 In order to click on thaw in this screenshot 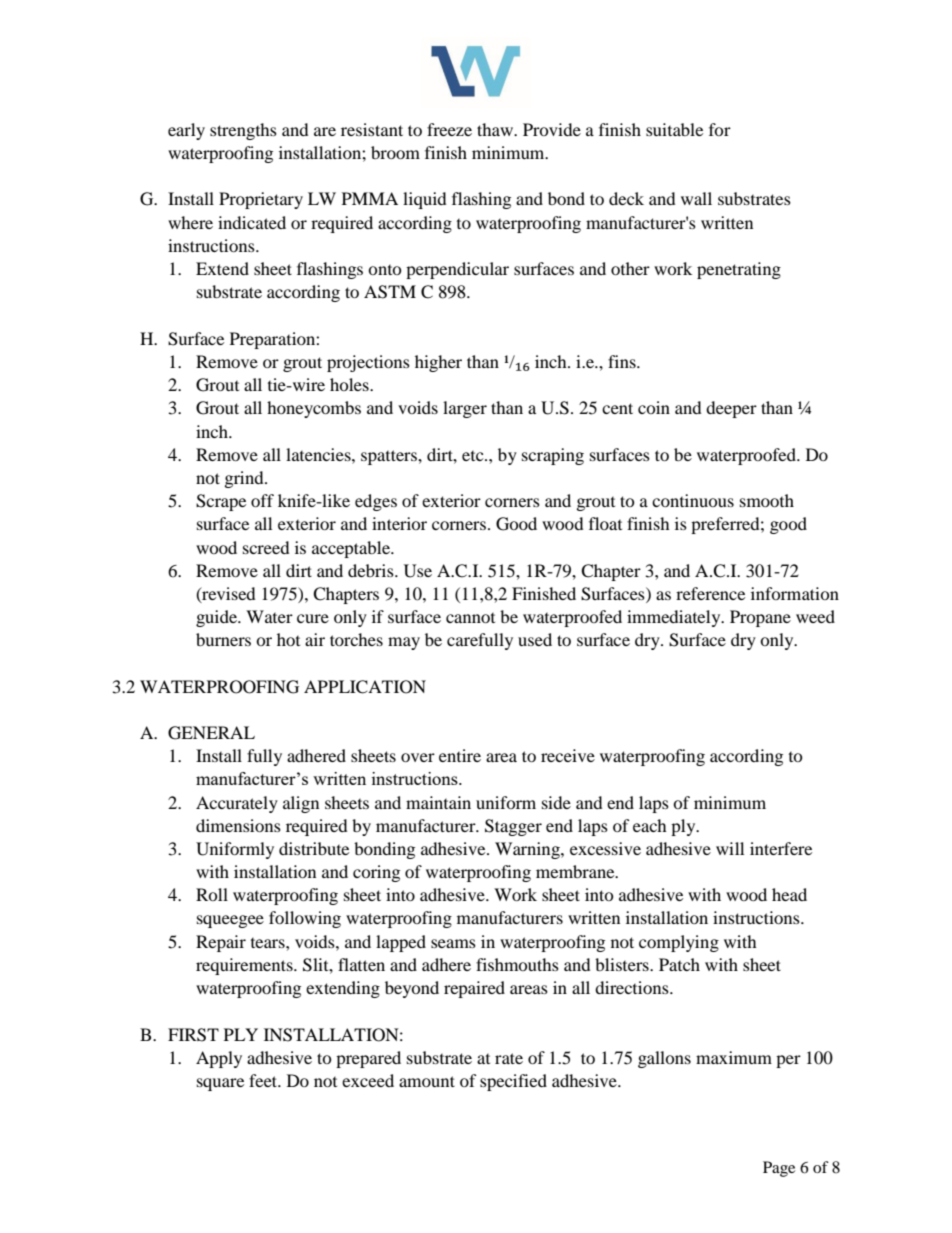, I will do `click(496, 129)`.
